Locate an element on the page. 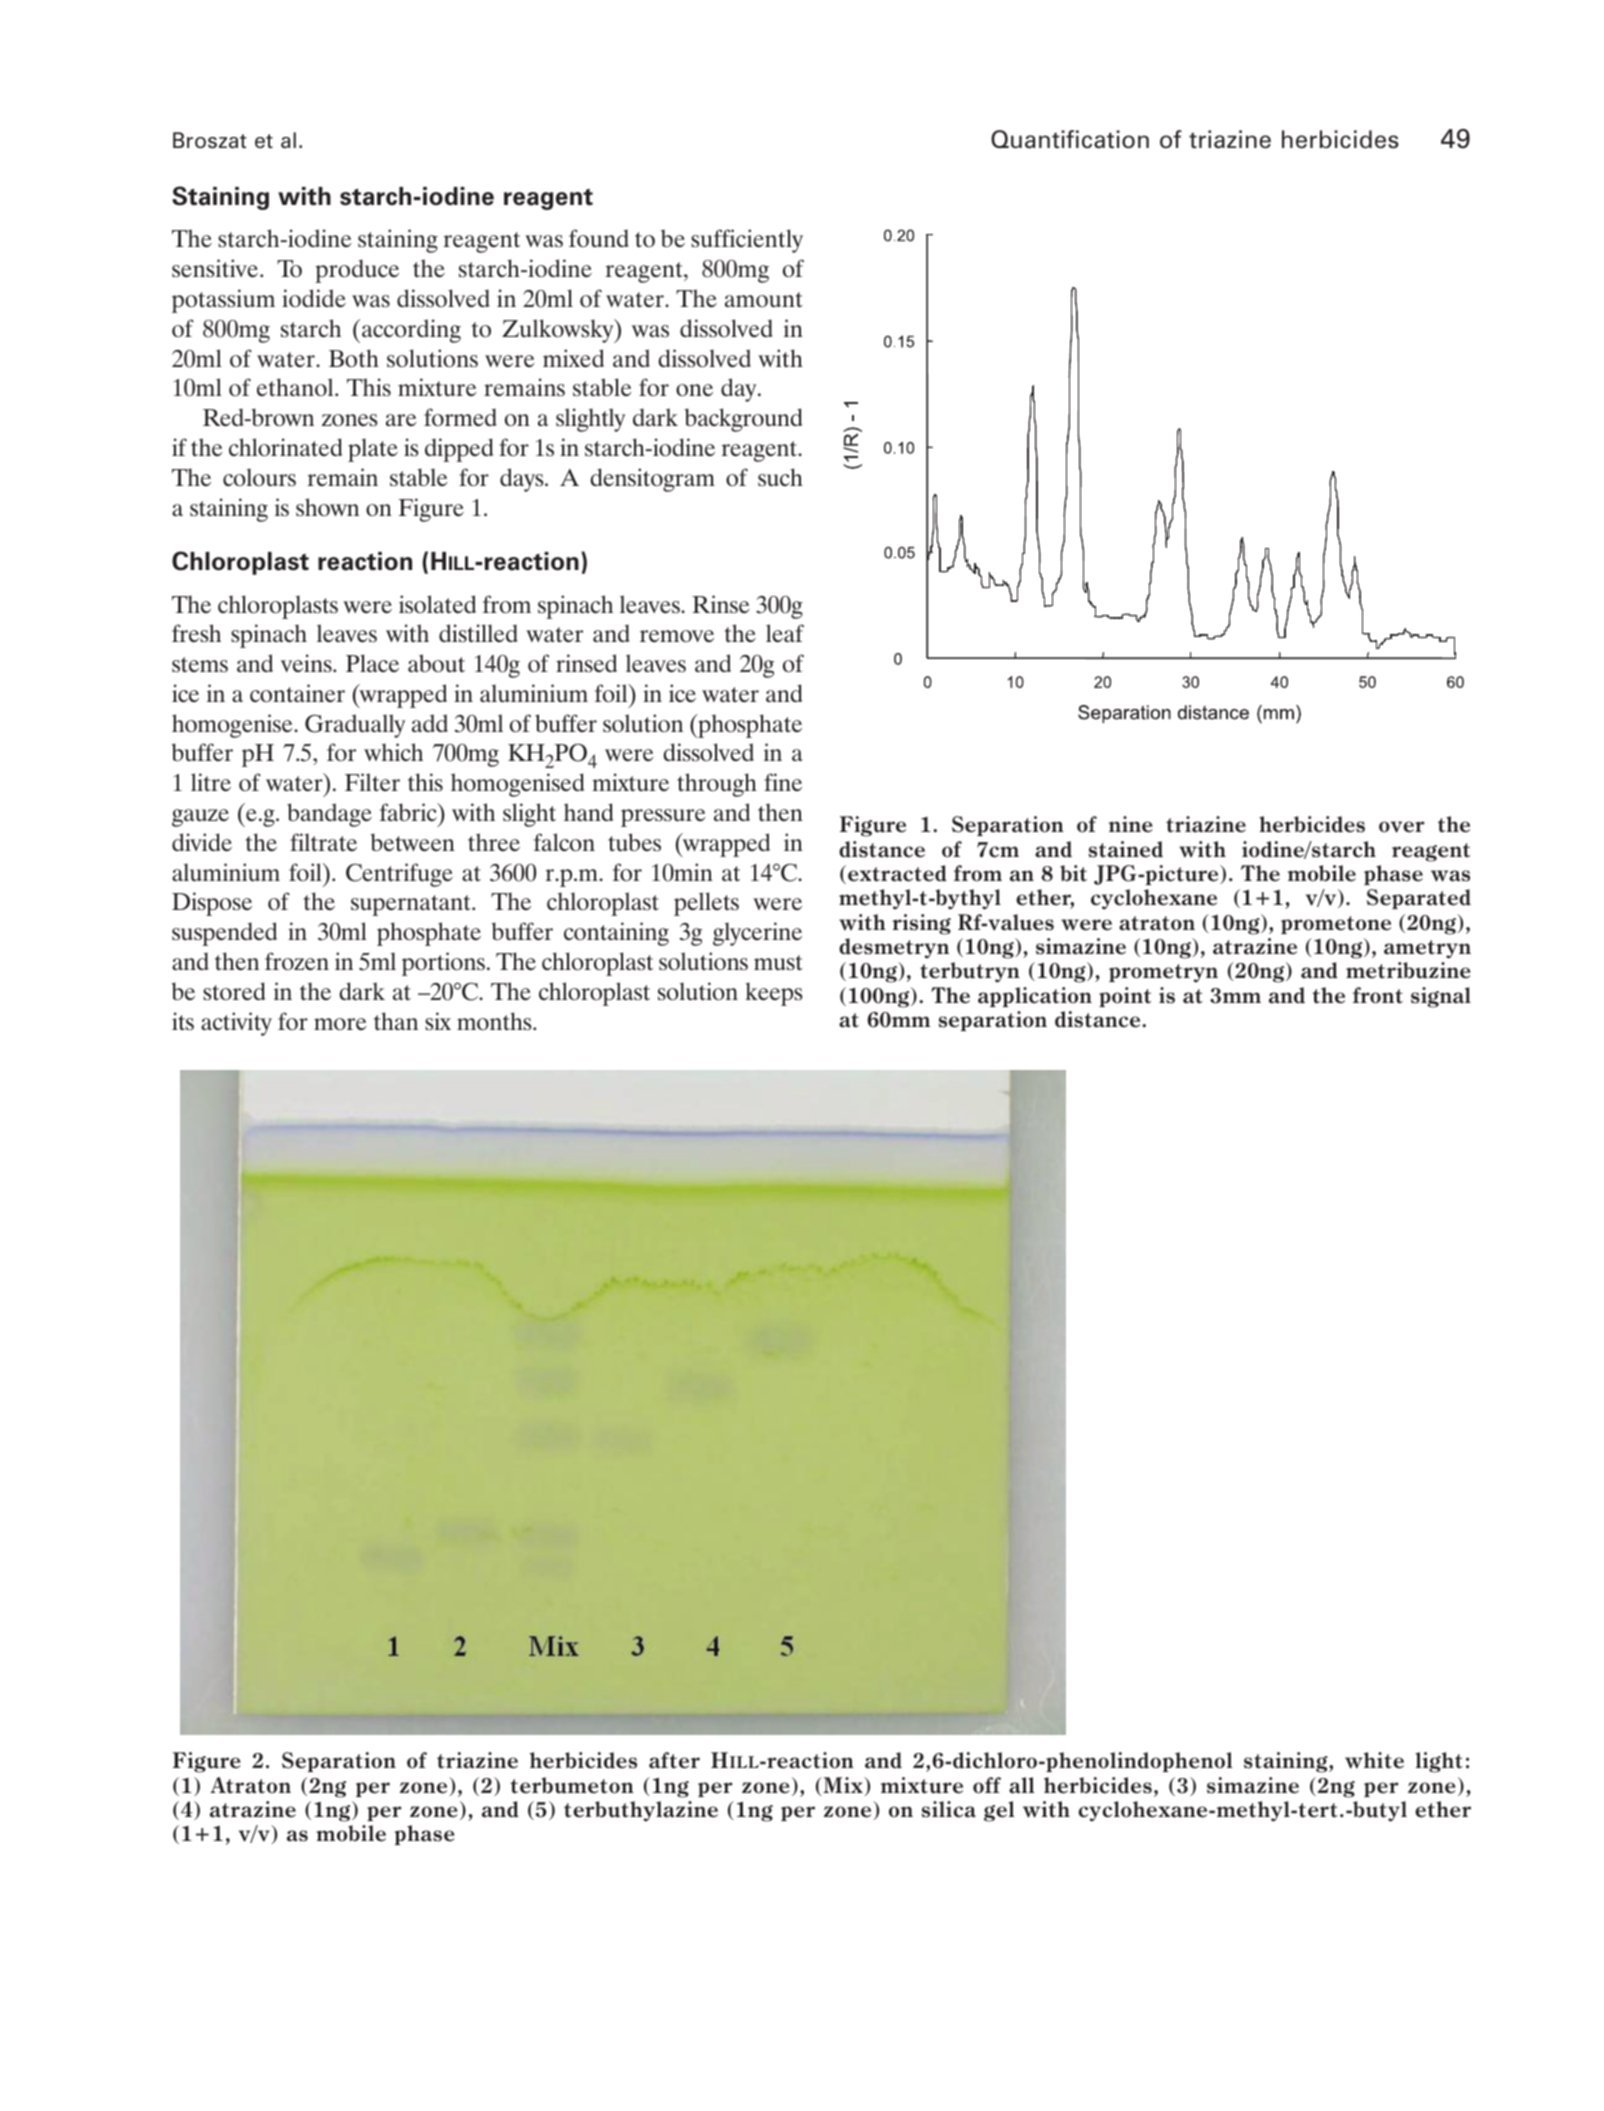  keeps is located at coordinates (774, 994).
